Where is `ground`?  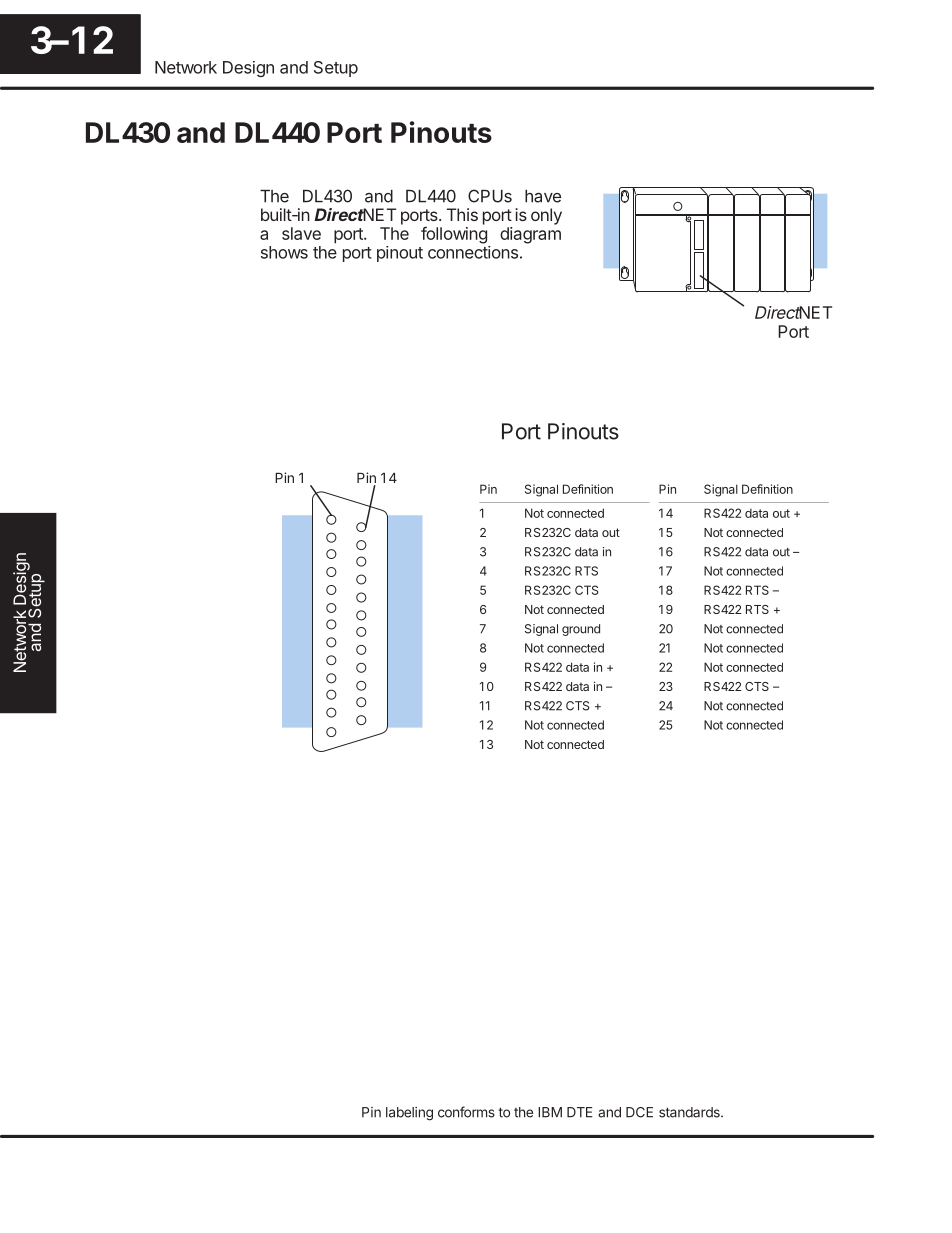
ground is located at coordinates (581, 630).
